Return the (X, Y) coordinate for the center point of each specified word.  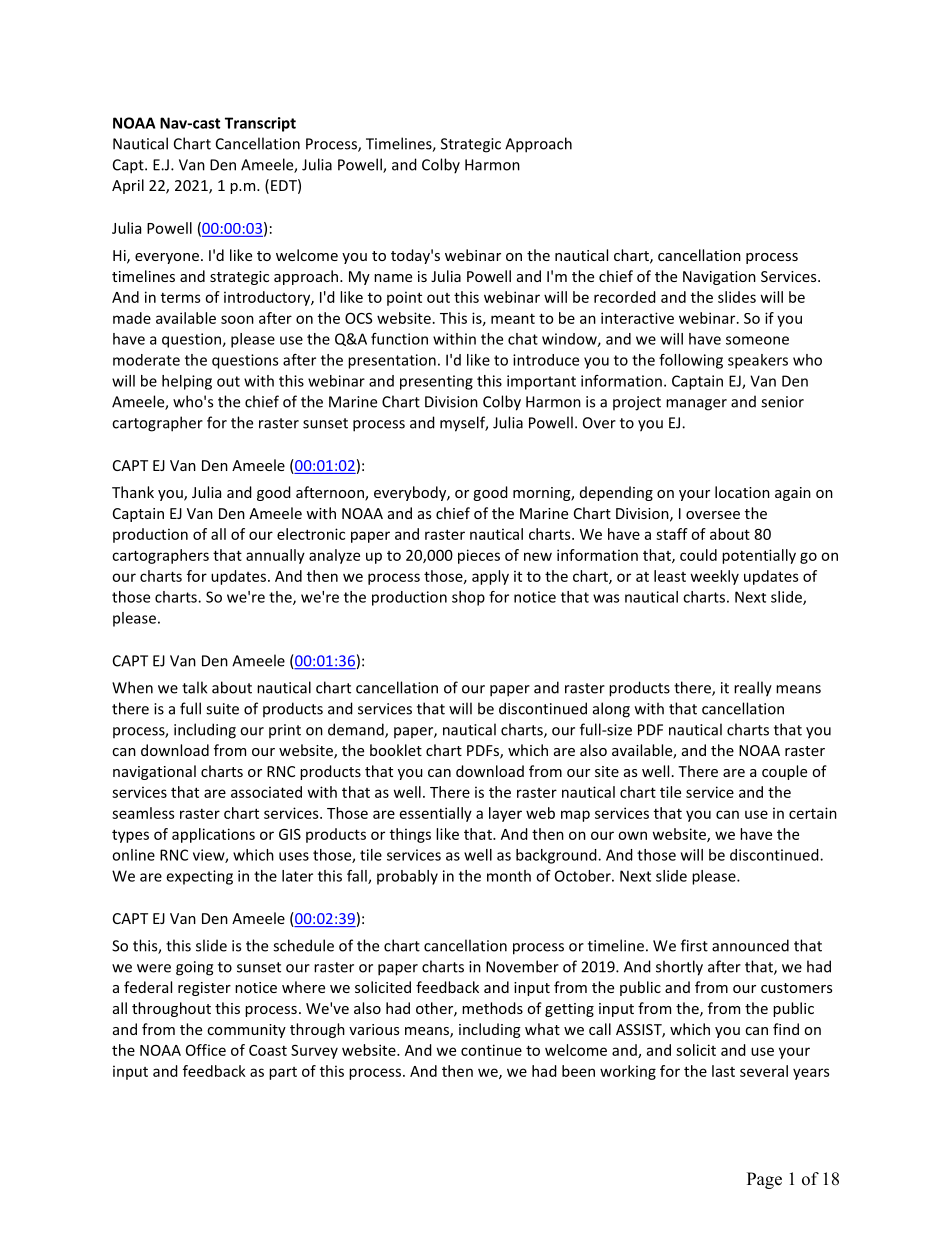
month (509, 876)
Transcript (260, 124)
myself (464, 424)
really (753, 689)
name (393, 278)
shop (468, 598)
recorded (625, 297)
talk (194, 687)
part (283, 1073)
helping (187, 382)
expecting (199, 877)
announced (750, 945)
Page (764, 1180)
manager (696, 405)
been (578, 1071)
